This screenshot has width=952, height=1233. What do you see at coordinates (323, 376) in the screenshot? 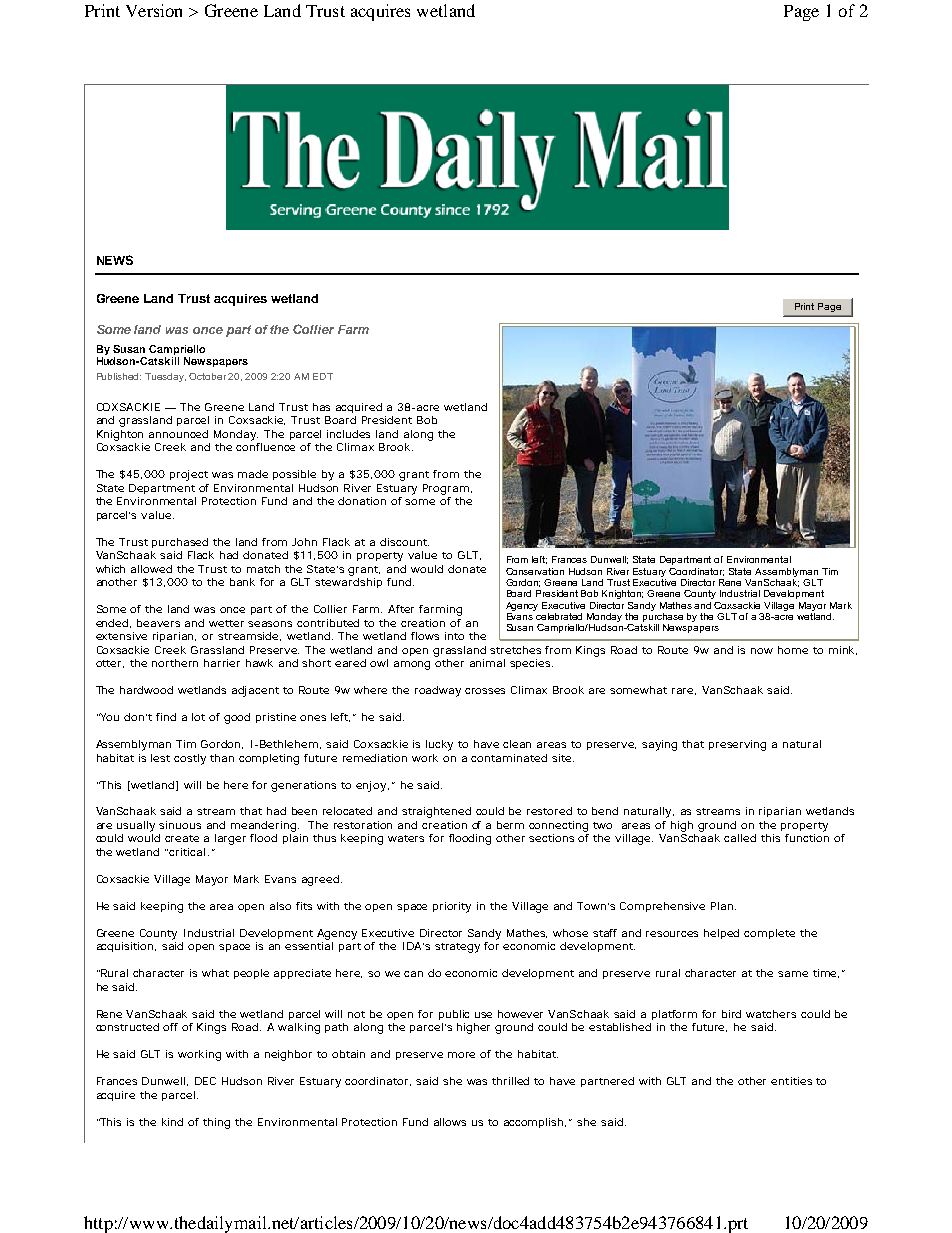
I see `EDT` at bounding box center [323, 376].
